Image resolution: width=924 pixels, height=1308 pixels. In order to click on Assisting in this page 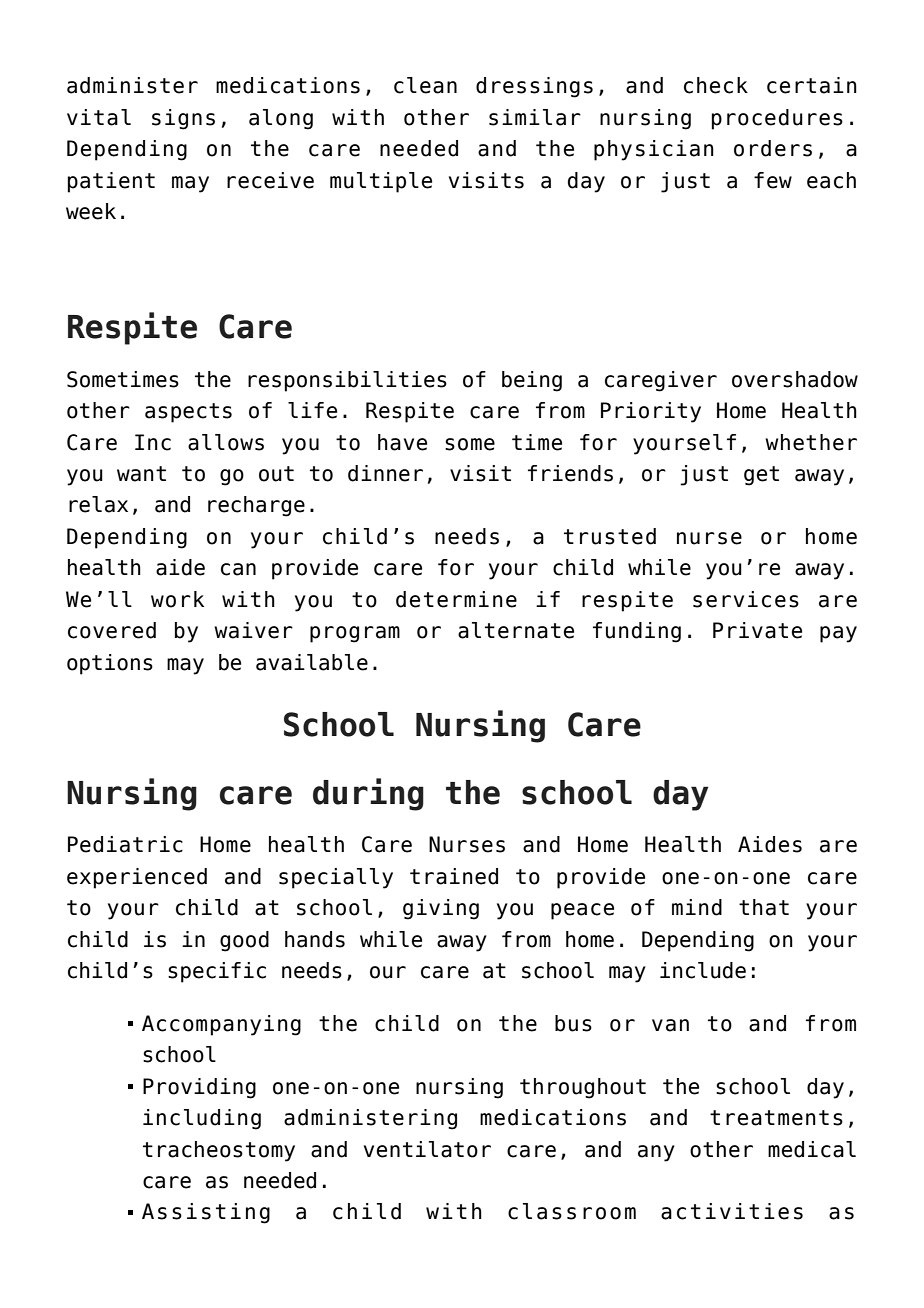, I will do `click(206, 1213)`.
